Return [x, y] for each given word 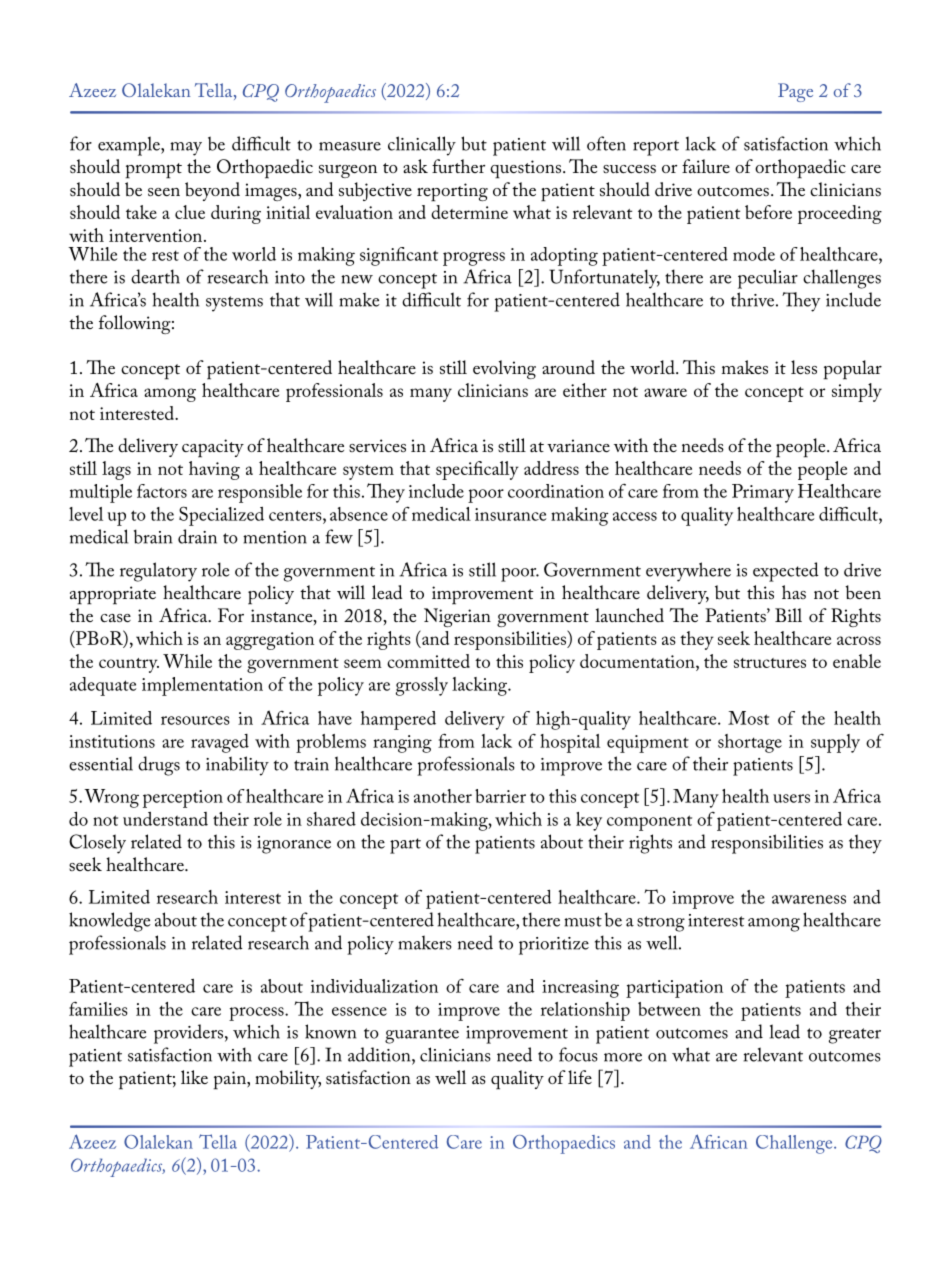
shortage [750, 743]
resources [195, 720]
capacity [213, 448]
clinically [422, 146]
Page [795, 92]
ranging [402, 744]
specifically [477, 470]
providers [188, 1034]
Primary [763, 493]
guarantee [422, 1036]
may [186, 149]
